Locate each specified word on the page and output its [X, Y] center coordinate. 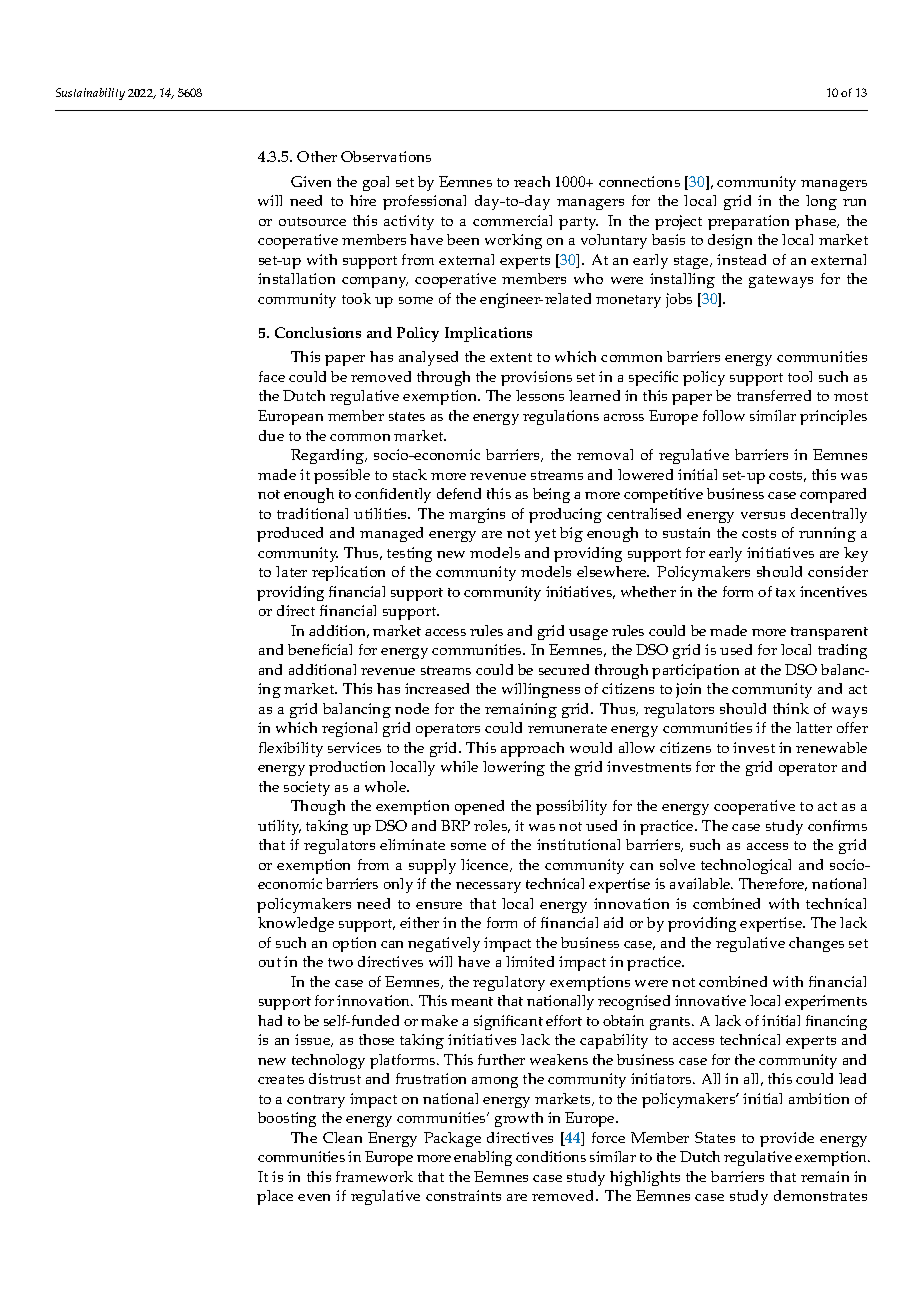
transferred [774, 395]
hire [363, 200]
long [821, 202]
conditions [551, 1156]
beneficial [320, 649]
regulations [561, 417]
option [354, 944]
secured [564, 669]
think [791, 708]
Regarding [328, 456]
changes [816, 944]
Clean [342, 1137]
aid [613, 922]
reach [532, 181]
